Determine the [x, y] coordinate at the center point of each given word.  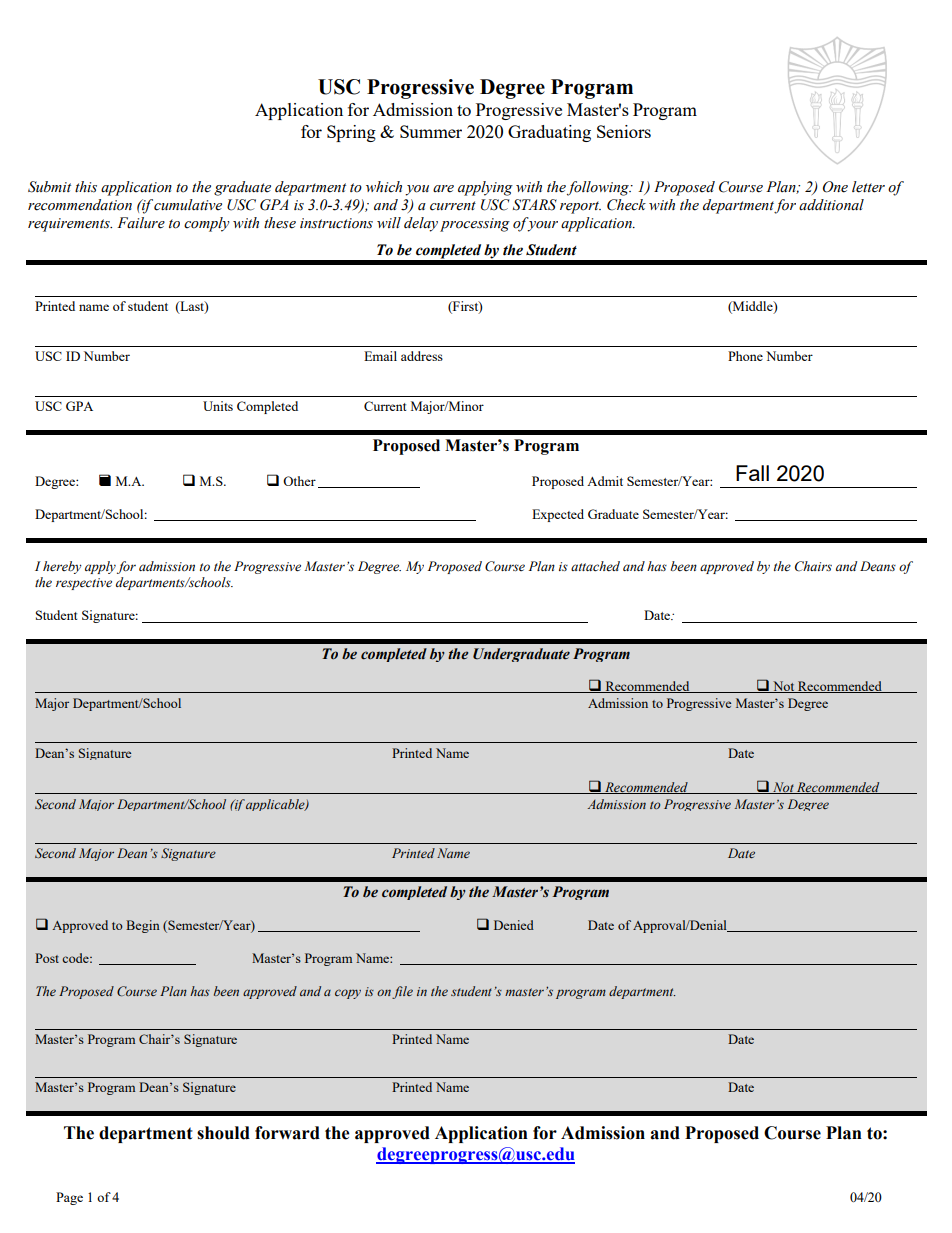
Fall [752, 473]
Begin [143, 926]
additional [831, 205]
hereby [62, 567]
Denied [514, 925]
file [402, 992]
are [443, 189]
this [86, 187]
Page [69, 1198]
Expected [558, 515]
